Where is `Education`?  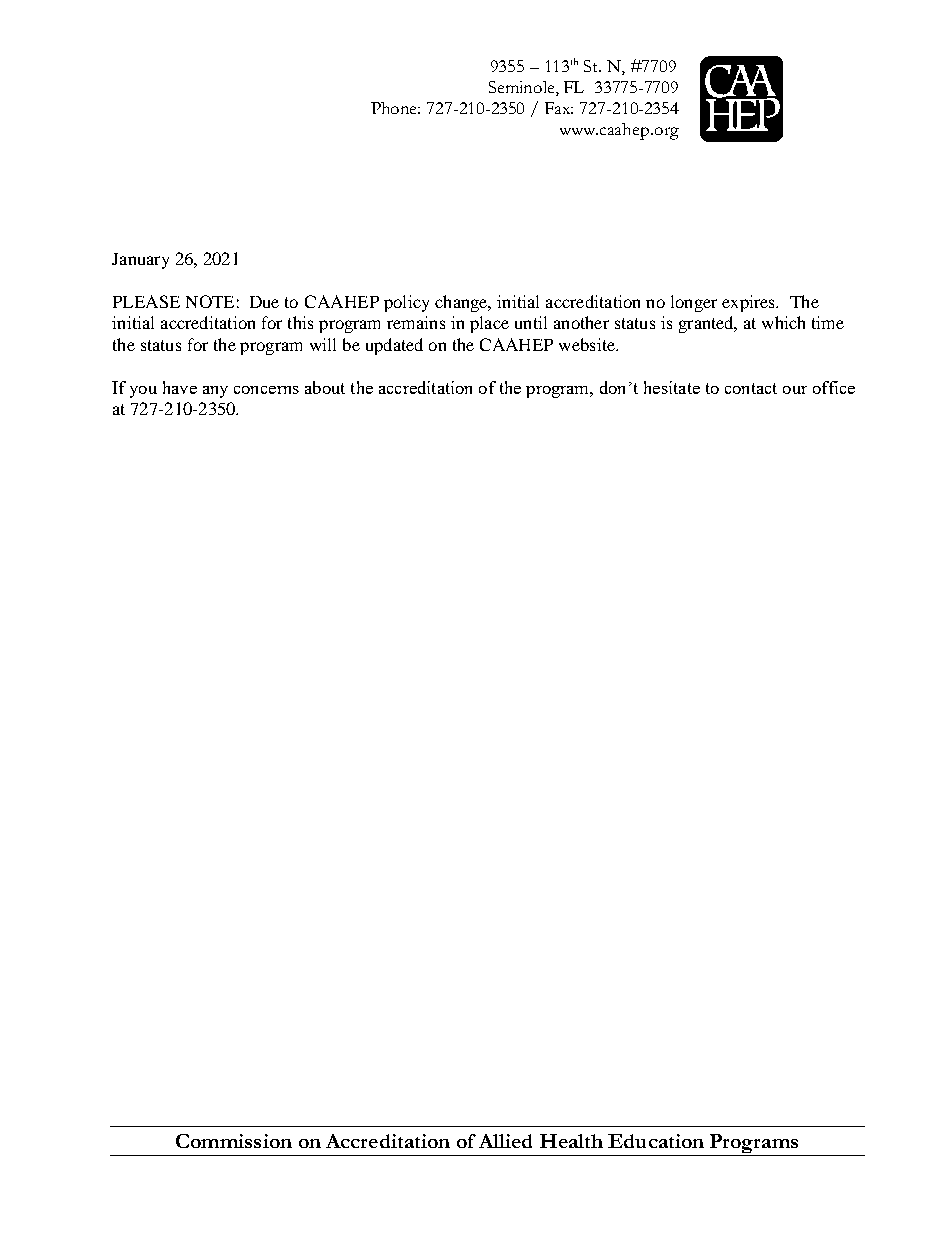
Education is located at coordinates (656, 1141).
